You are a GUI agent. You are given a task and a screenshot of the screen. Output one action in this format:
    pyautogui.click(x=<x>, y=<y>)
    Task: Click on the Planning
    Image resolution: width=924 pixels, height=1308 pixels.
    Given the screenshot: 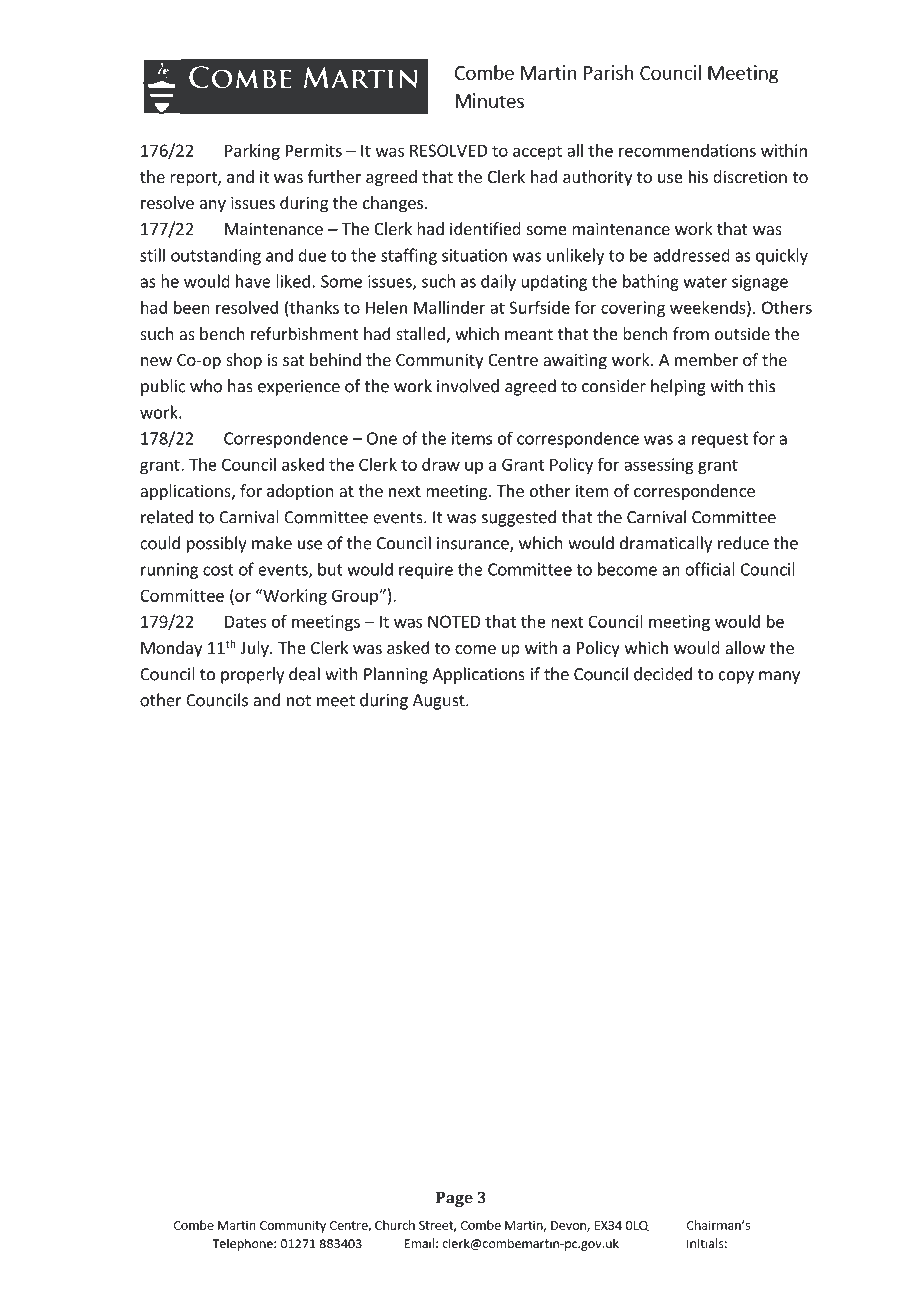 What is the action you would take?
    pyautogui.click(x=396, y=675)
